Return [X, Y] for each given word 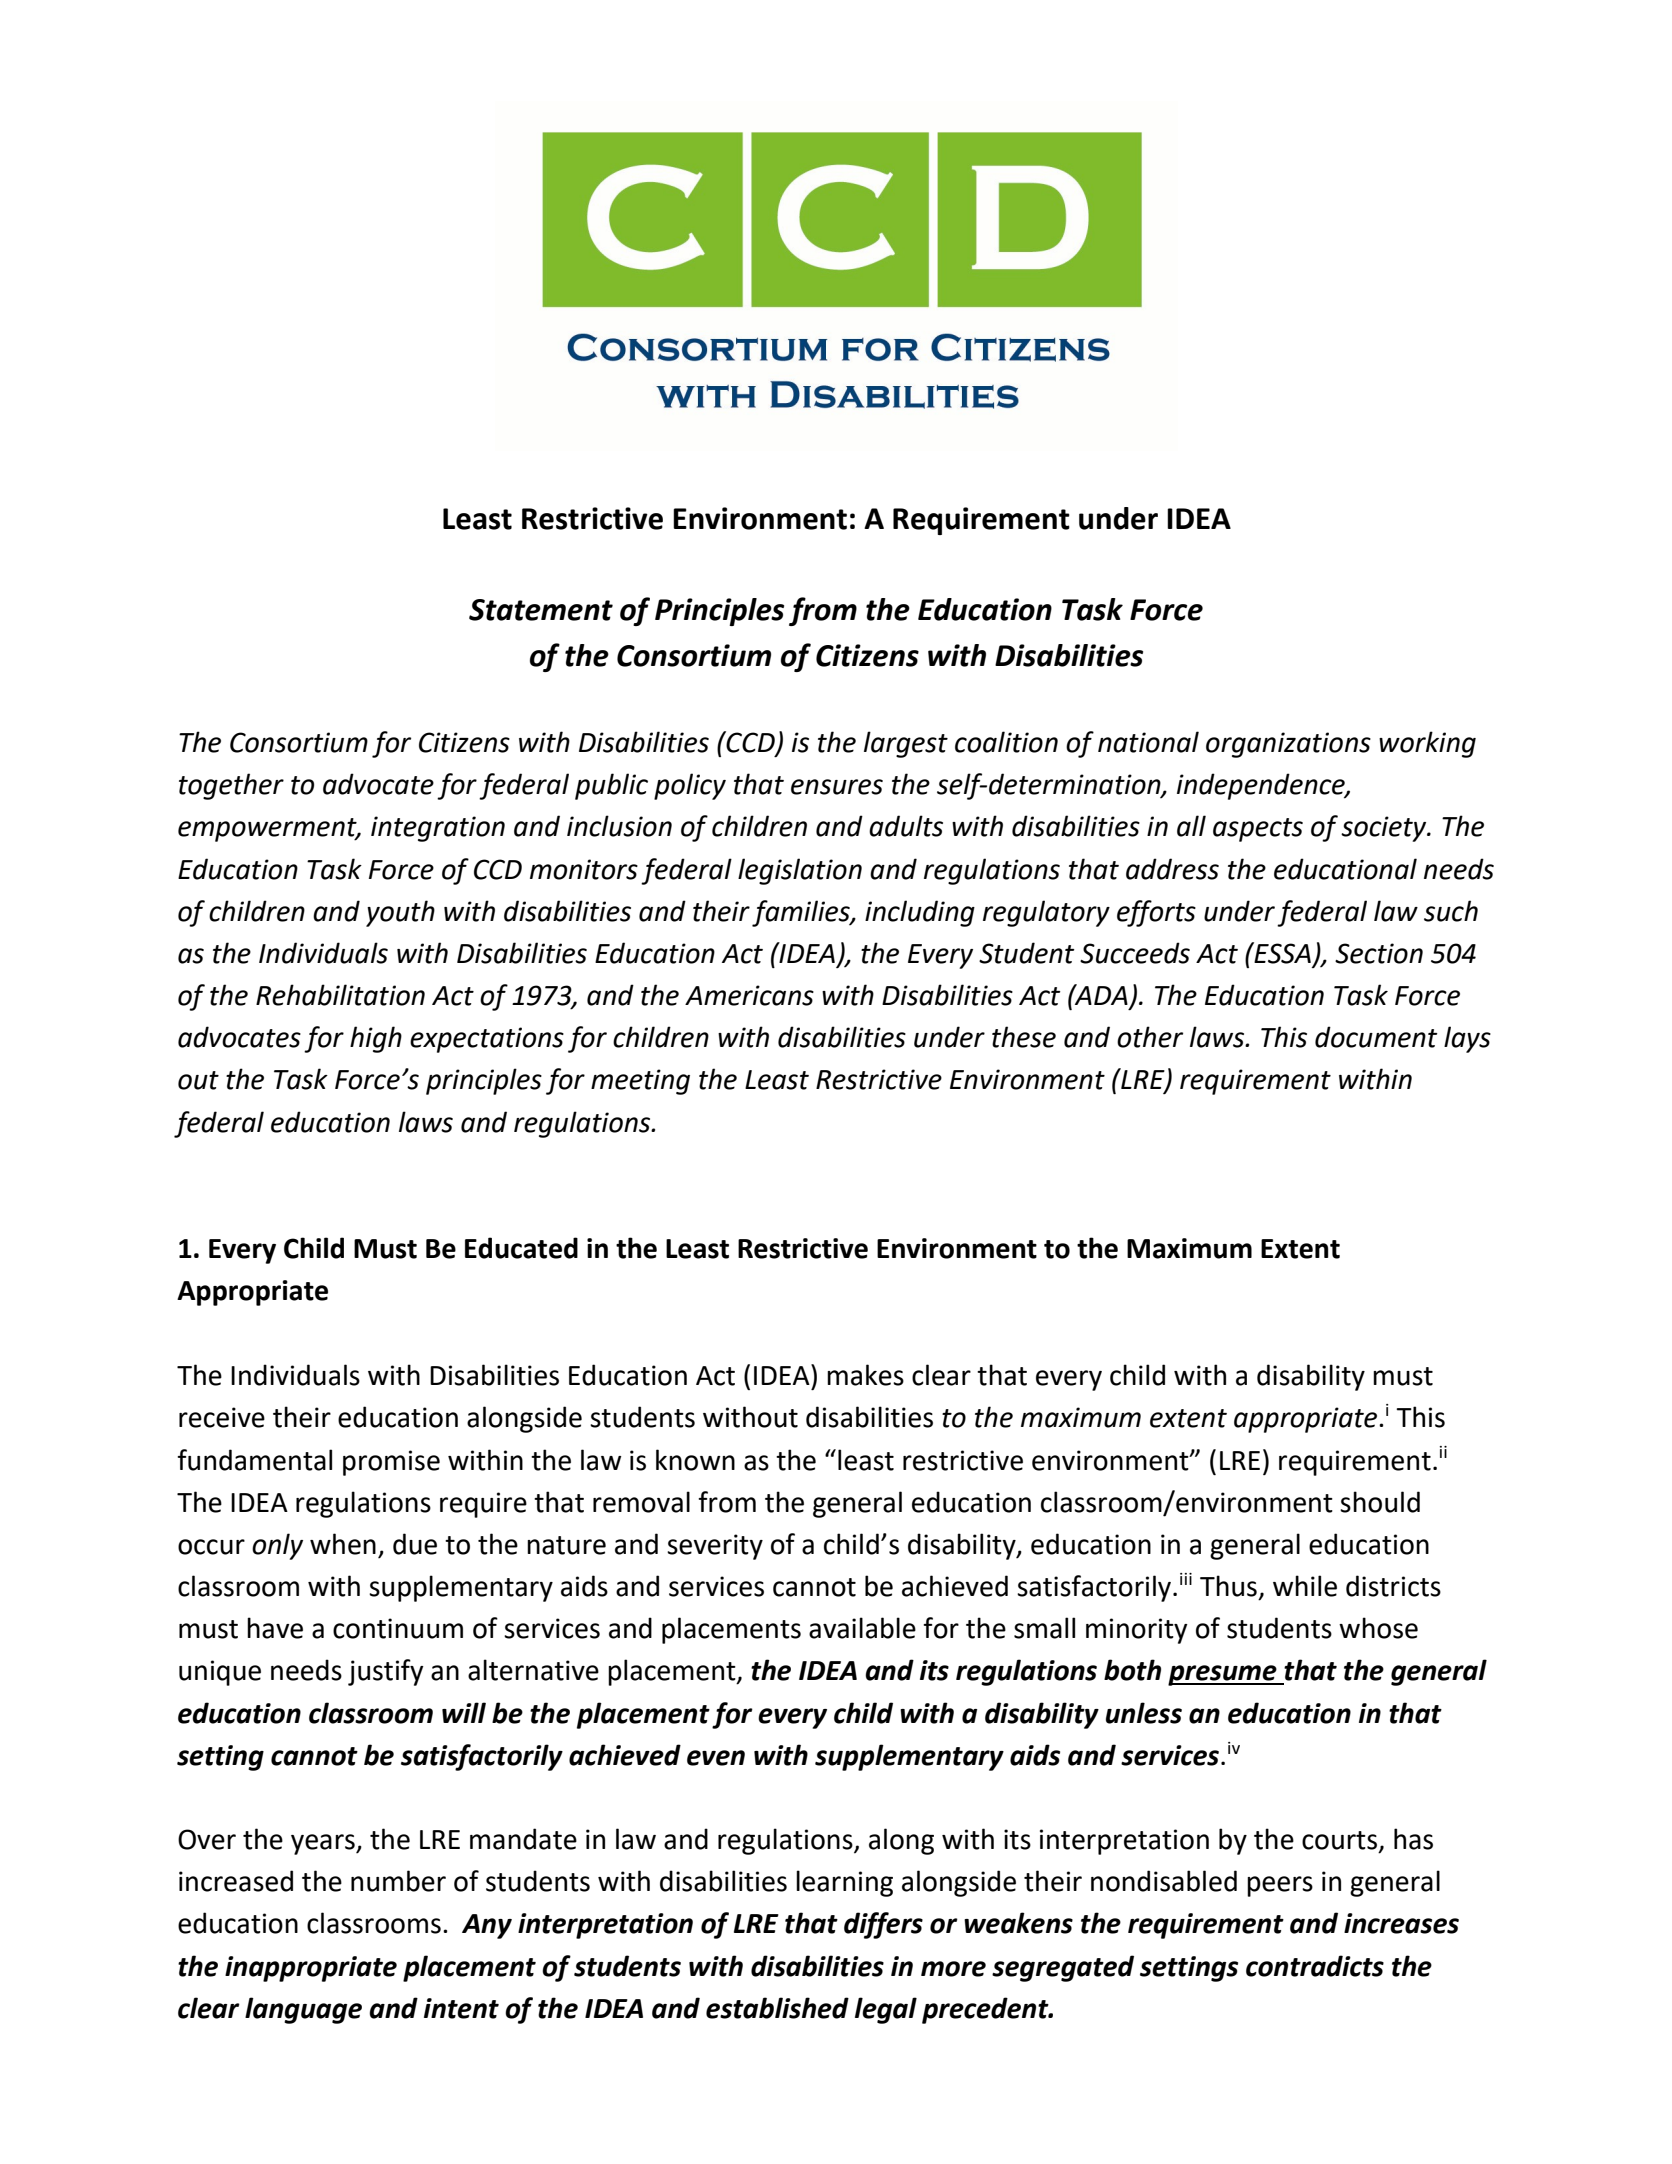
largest [906, 744]
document [1376, 1037]
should [1380, 1502]
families [802, 913]
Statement [541, 610]
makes [865, 1375]
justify [386, 1672]
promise [391, 1463]
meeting [640, 1082]
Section [1379, 953]
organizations [1288, 745]
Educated [521, 1248]
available [862, 1628]
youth [400, 913]
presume [1223, 1675]
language [303, 2010]
